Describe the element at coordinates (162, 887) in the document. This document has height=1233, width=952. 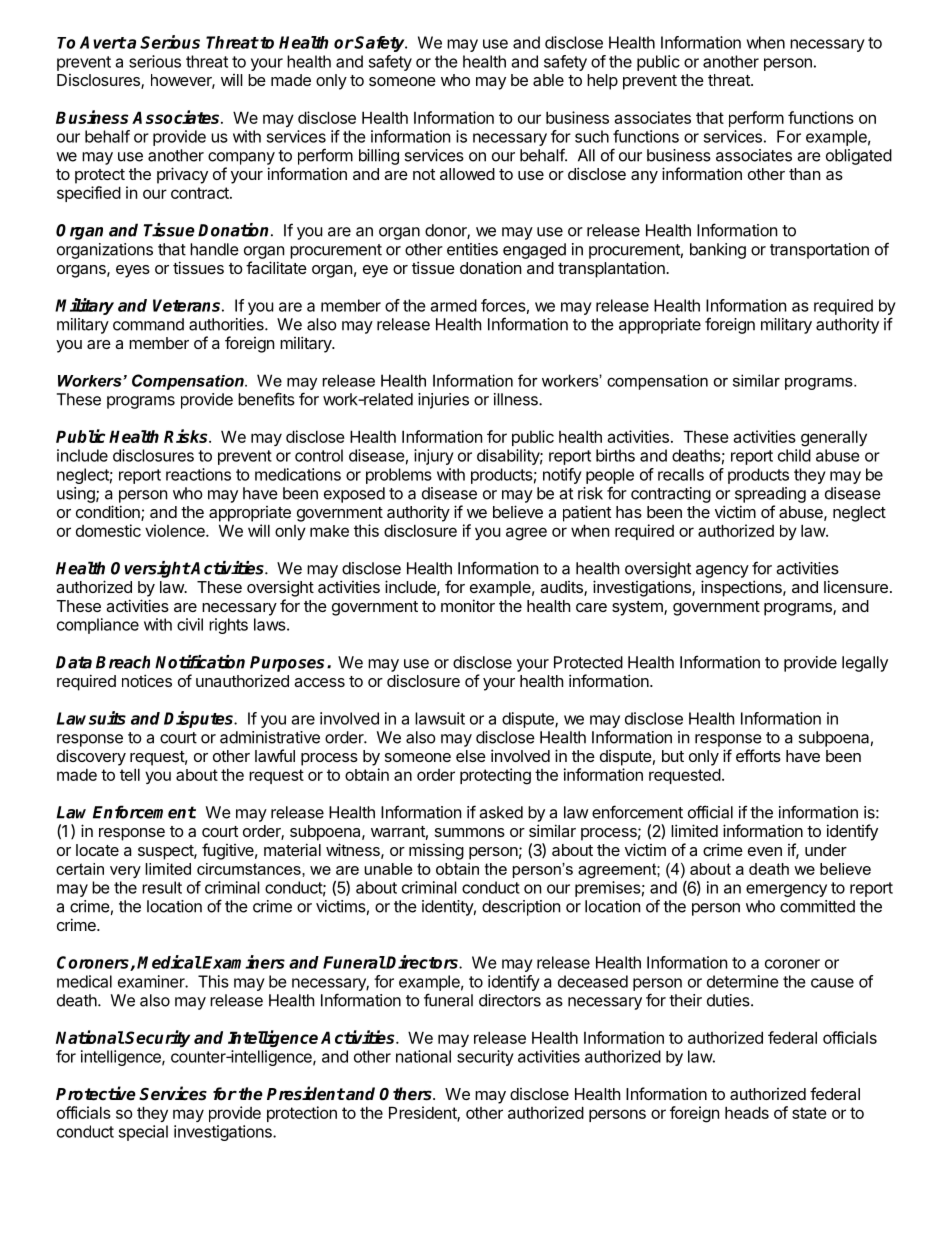
I see `result` at that location.
